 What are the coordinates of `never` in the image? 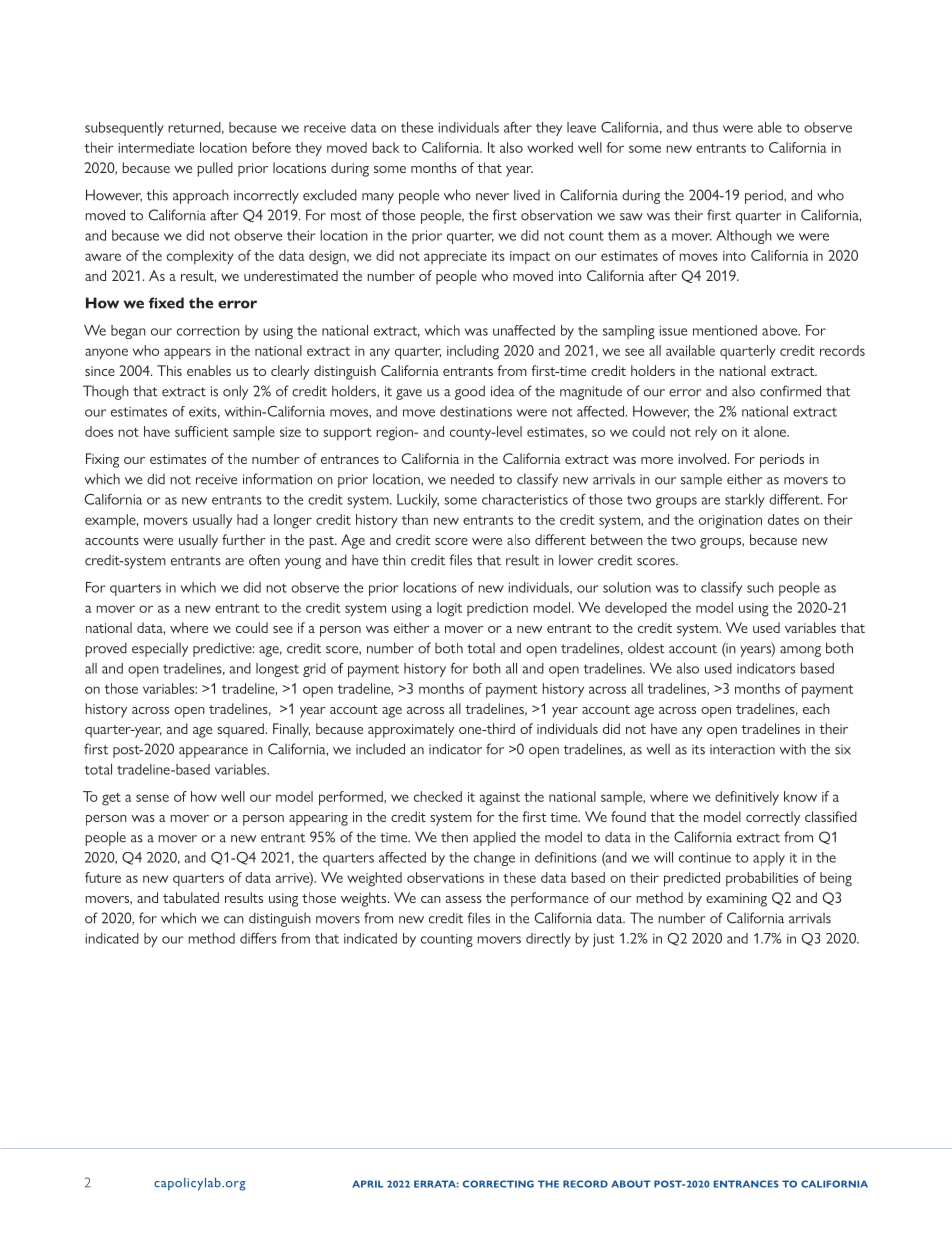 It's located at (492, 197).
